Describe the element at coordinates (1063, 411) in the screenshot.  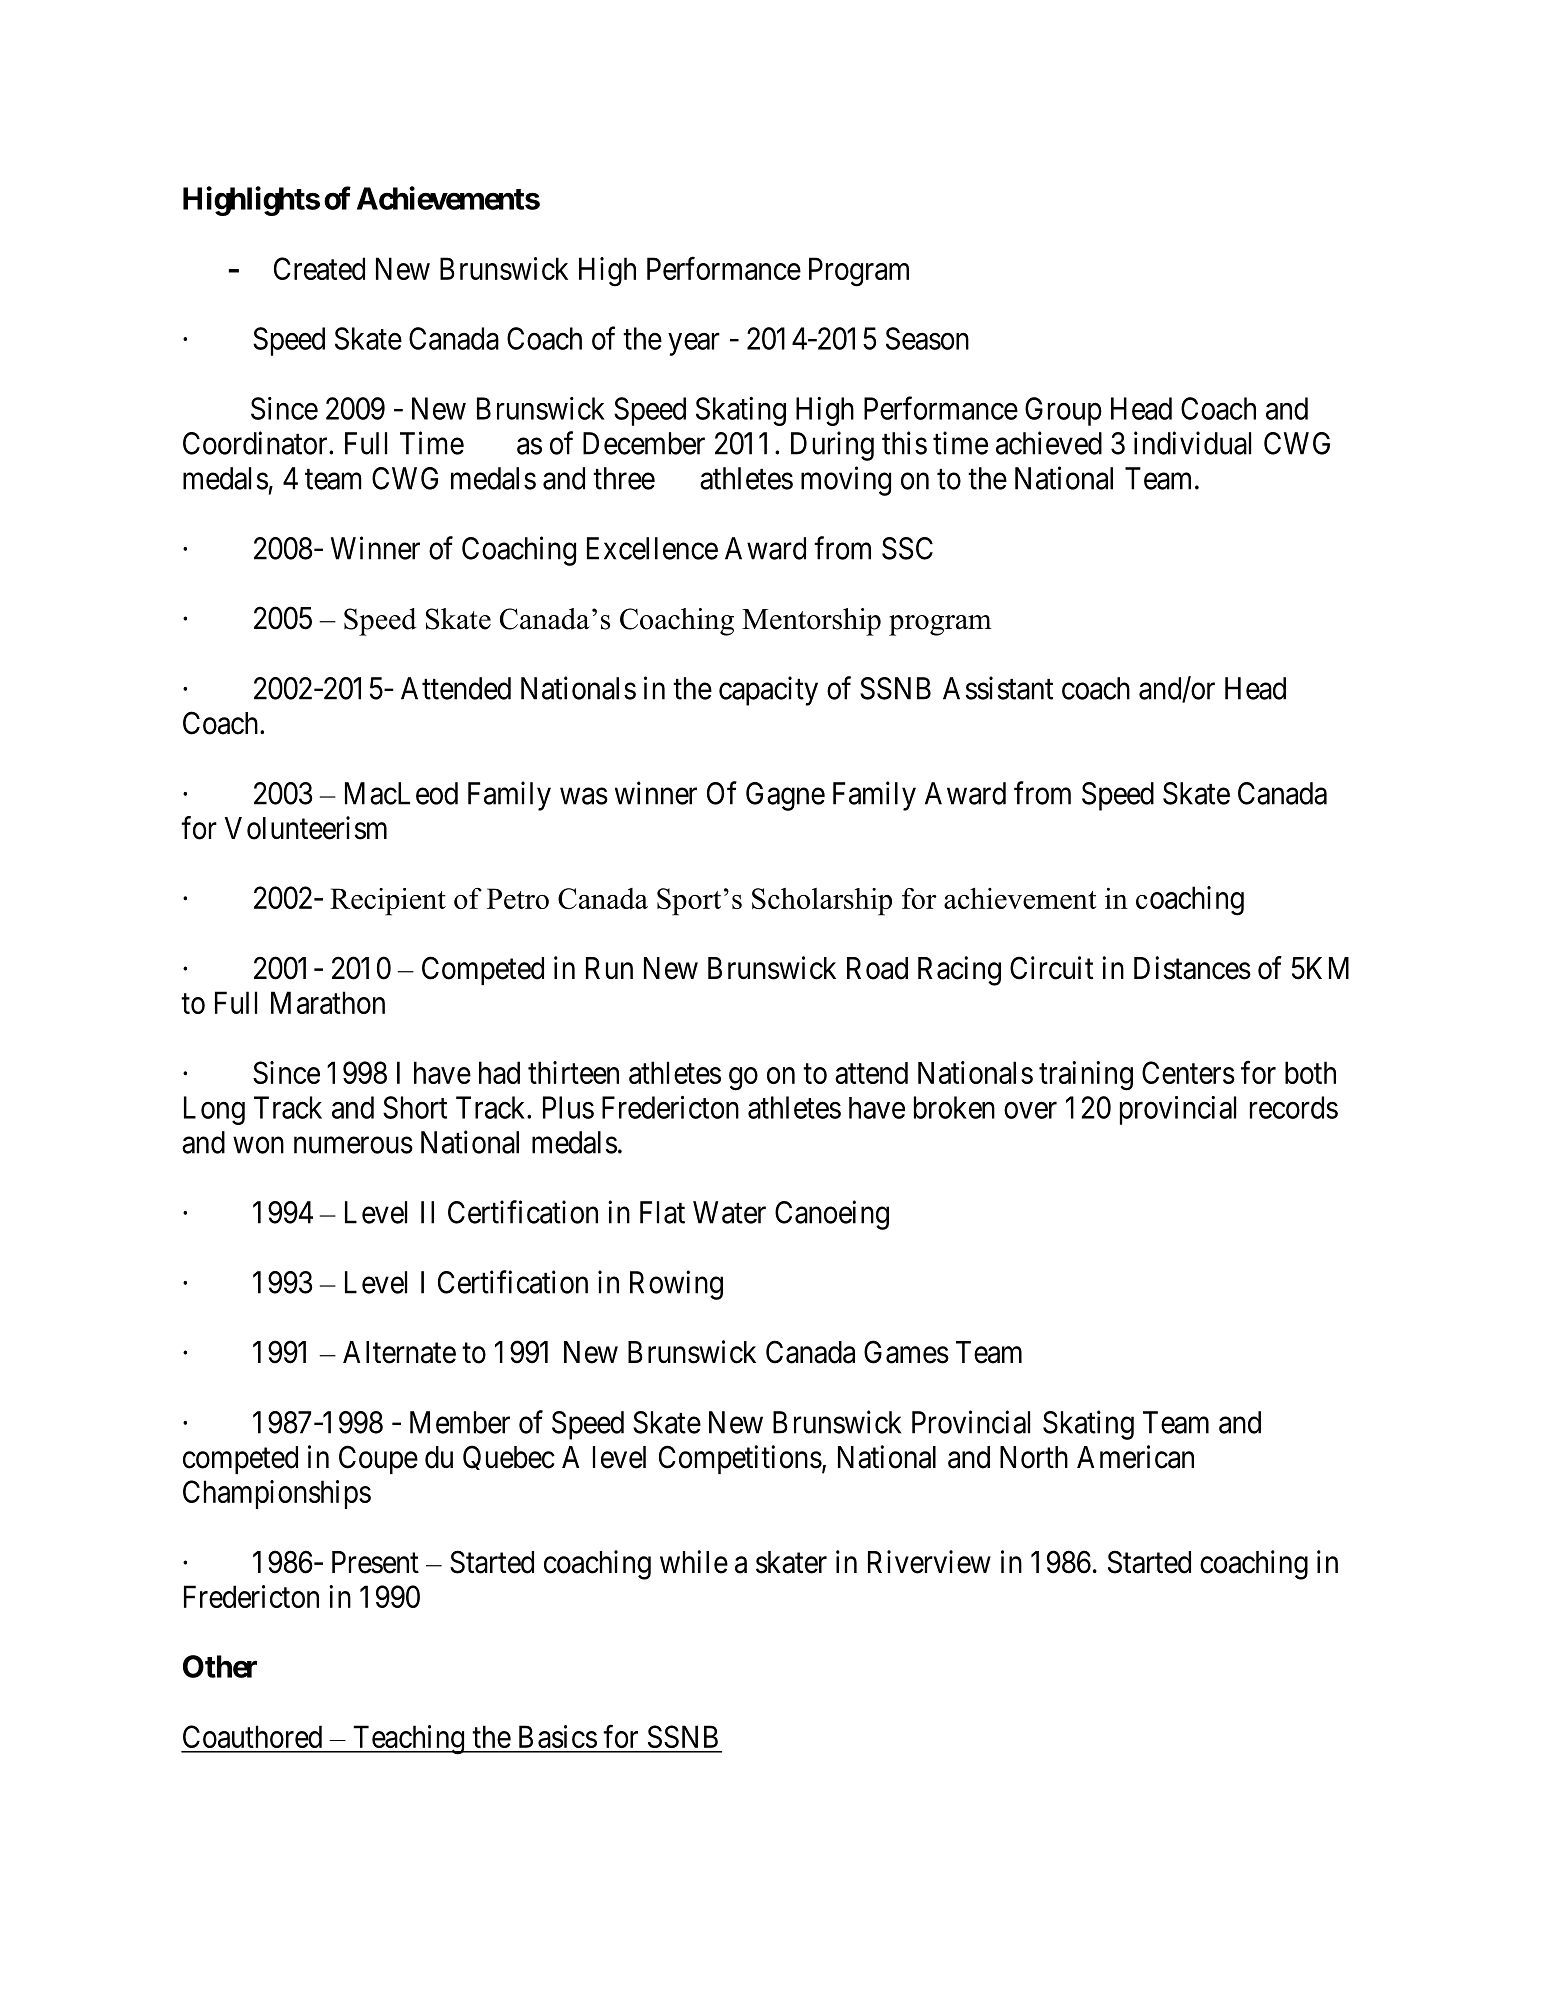
I see `Group` at that location.
